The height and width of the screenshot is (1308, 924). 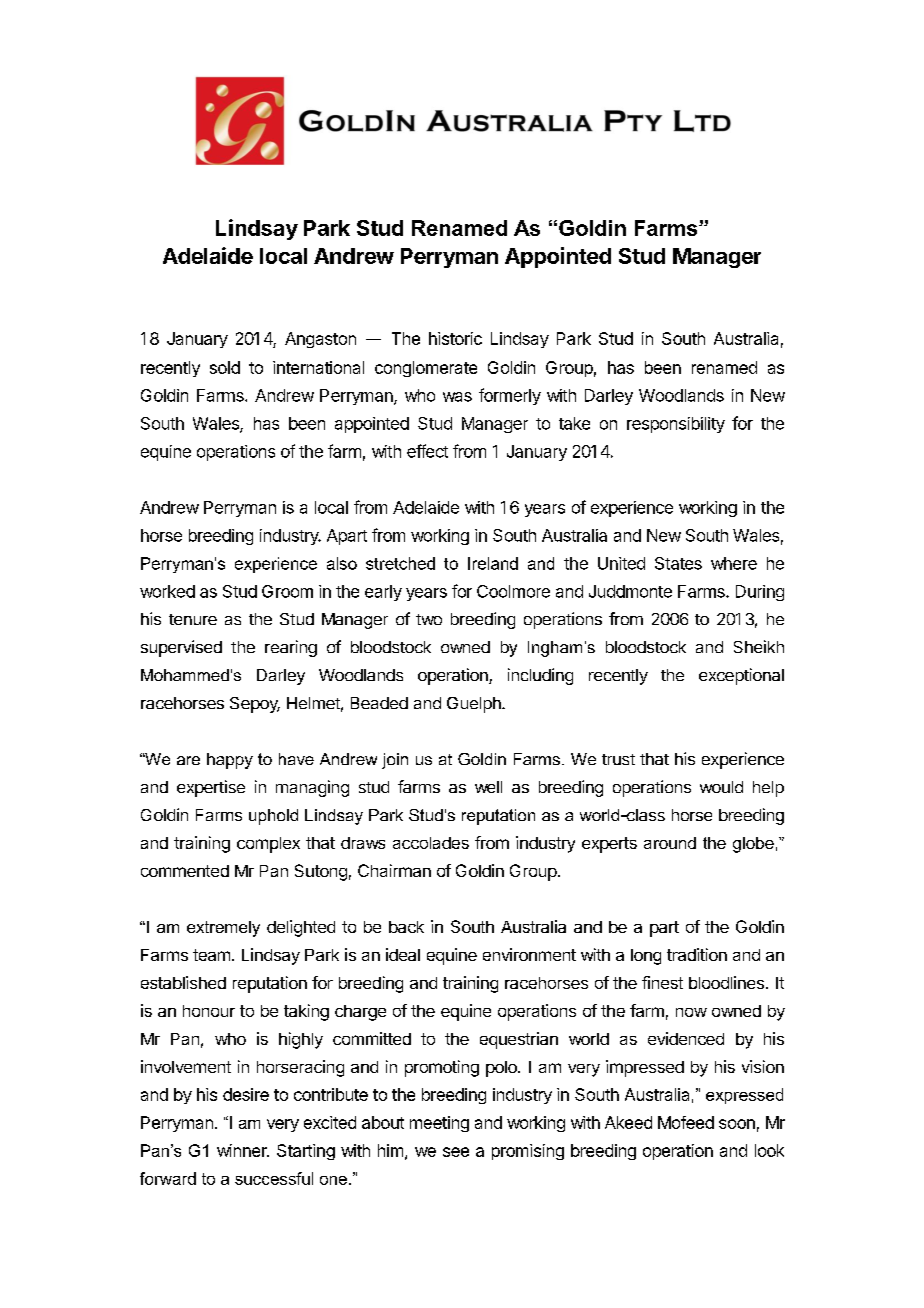 What do you see at coordinates (488, 787) in the screenshot?
I see `well` at bounding box center [488, 787].
